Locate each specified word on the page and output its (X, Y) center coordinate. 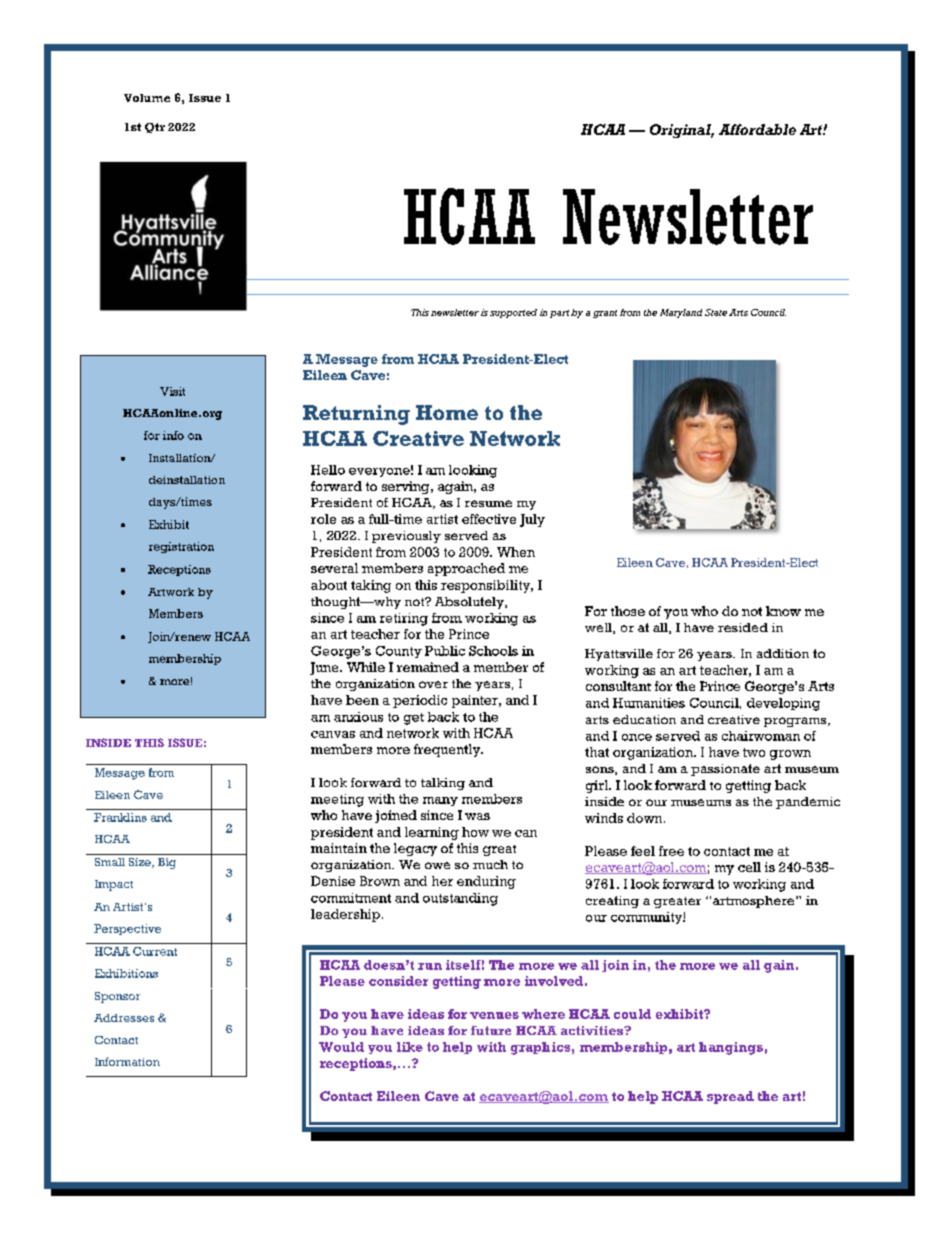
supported (513, 313)
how (475, 832)
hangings (731, 1048)
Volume (147, 98)
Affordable (757, 129)
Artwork (171, 592)
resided (743, 627)
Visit (172, 391)
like (410, 1047)
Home (447, 412)
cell (749, 867)
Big (167, 863)
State (716, 312)
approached (466, 569)
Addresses (124, 1018)
